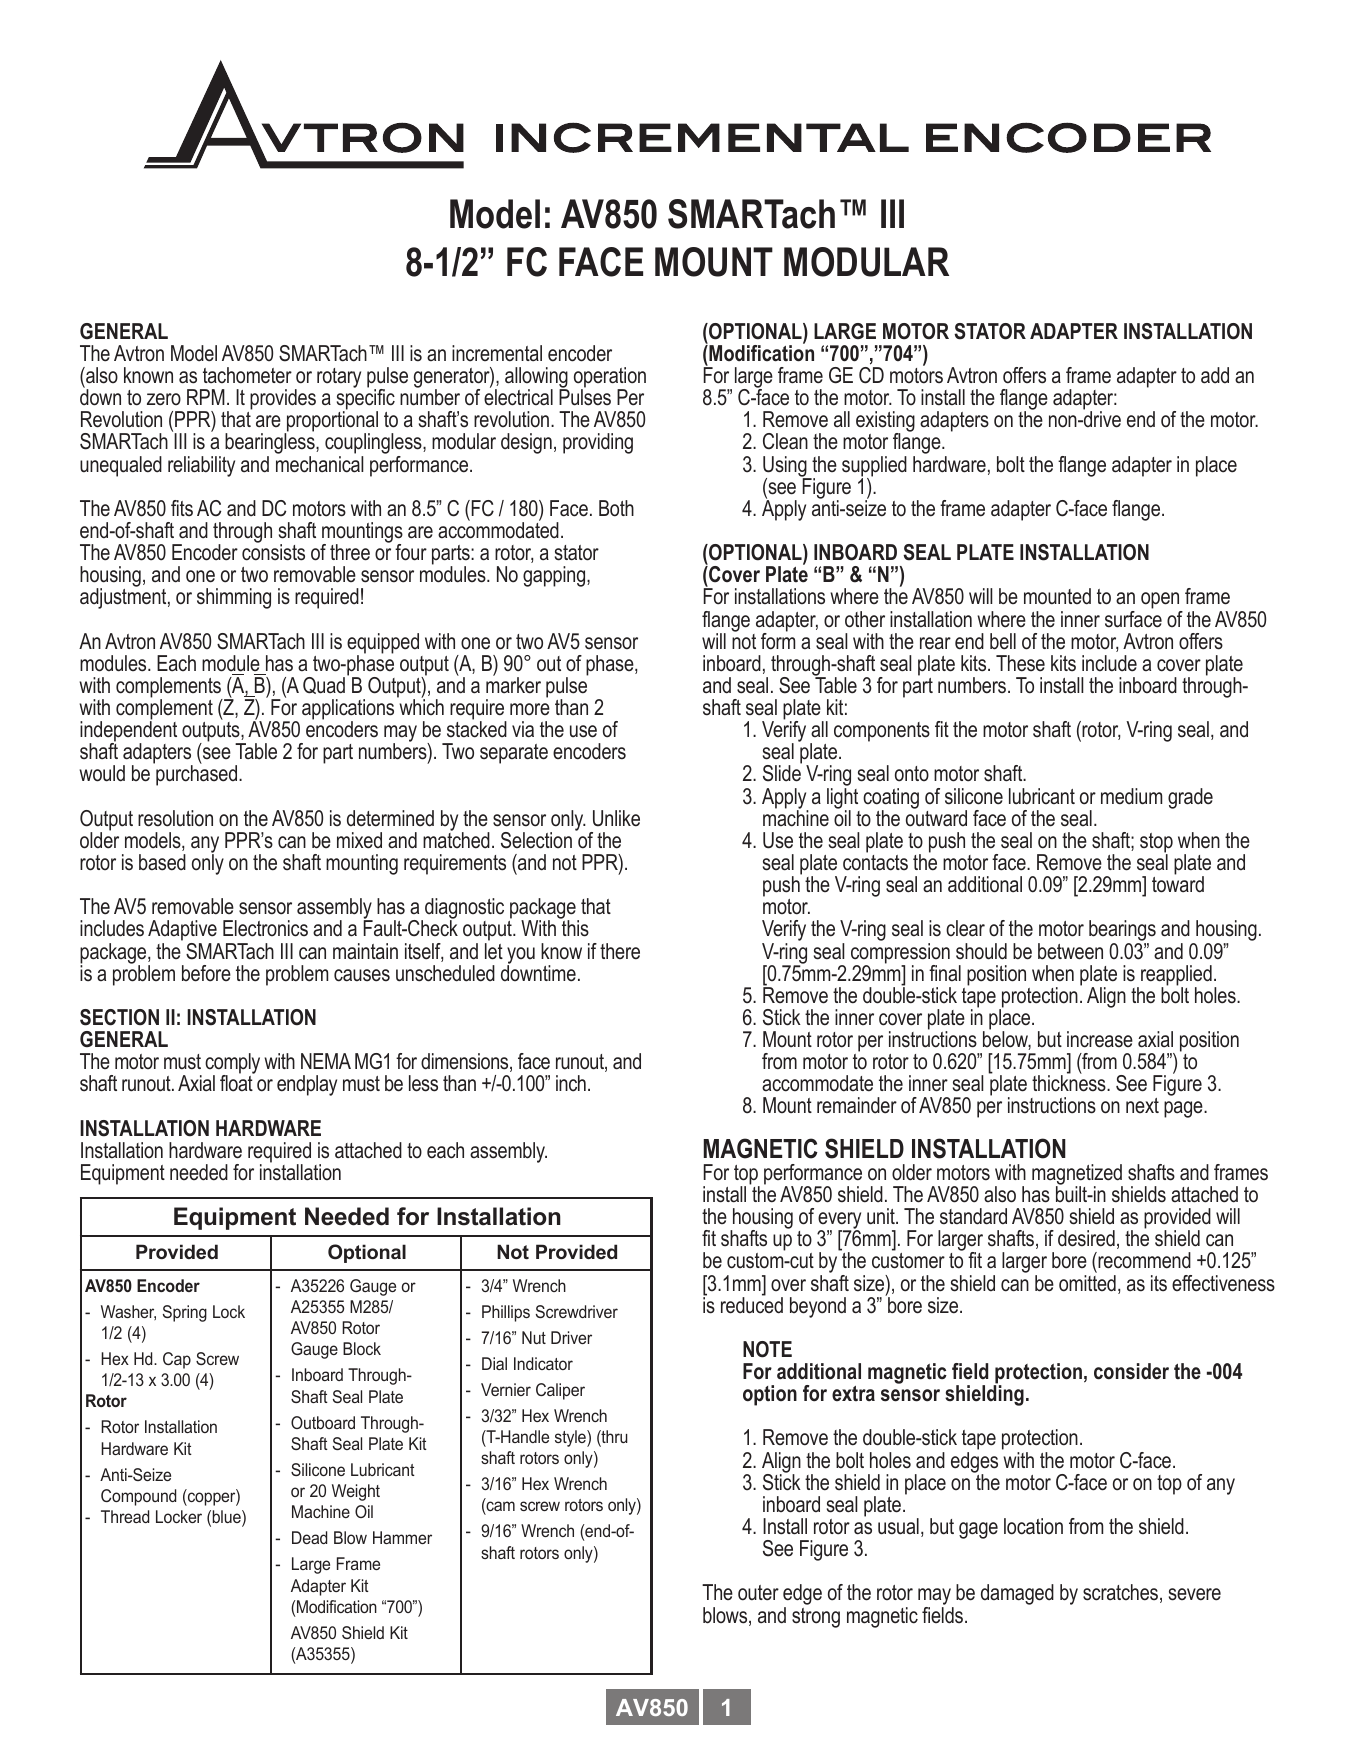 The image size is (1355, 1753). Describe the element at coordinates (247, 375) in the document. I see `tachometer` at that location.
